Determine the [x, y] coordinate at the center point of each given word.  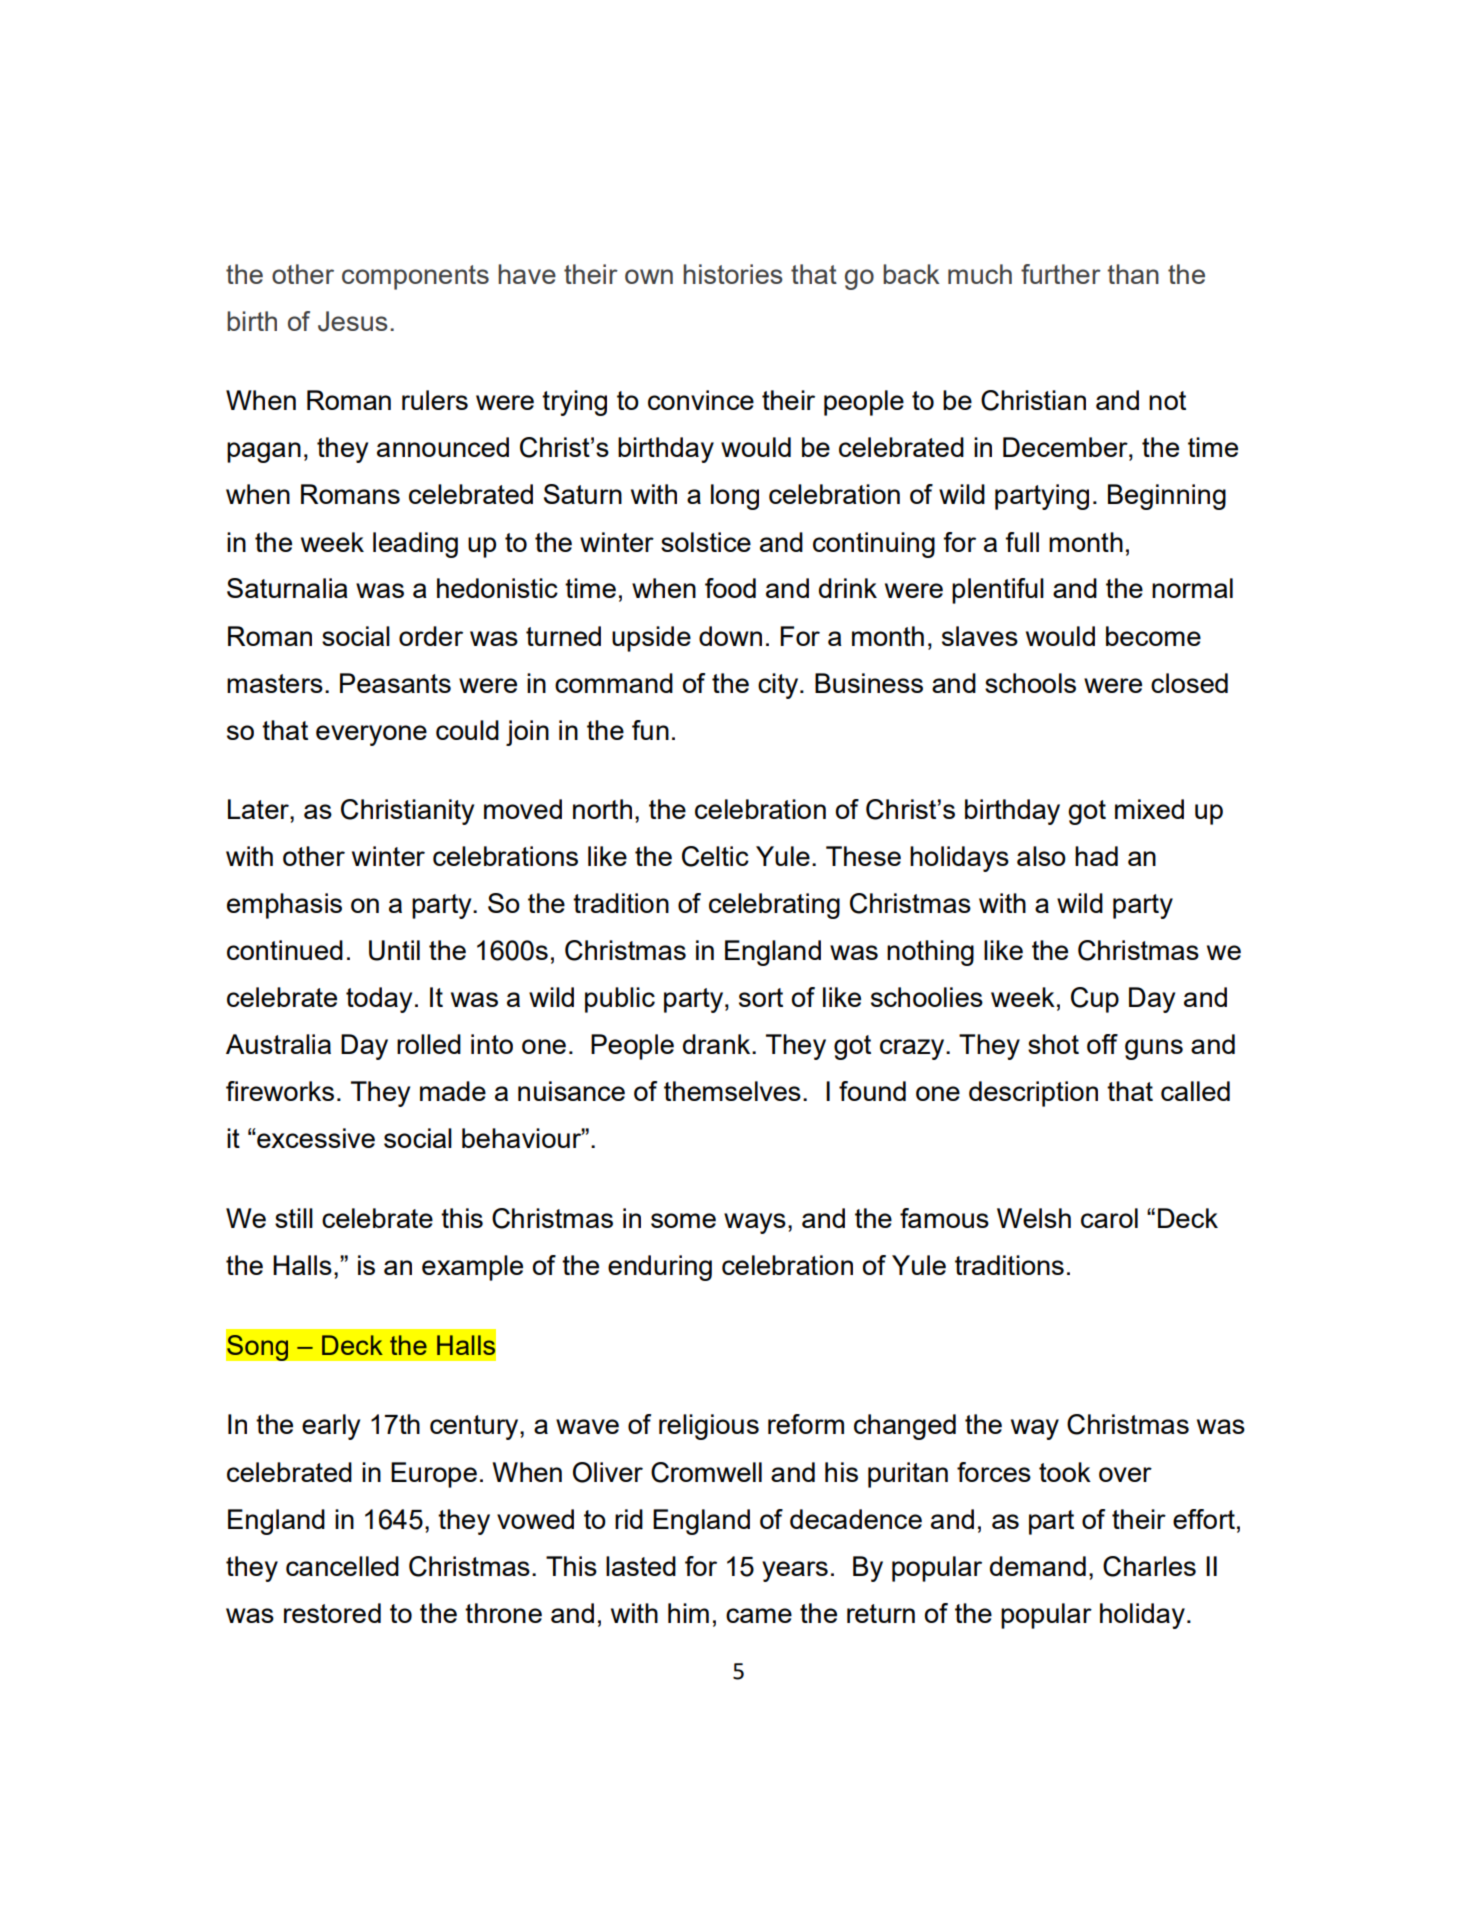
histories [733, 274]
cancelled [342, 1566]
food [730, 588]
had [1096, 856]
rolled [429, 1044]
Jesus [353, 321]
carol [1109, 1218]
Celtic [715, 856]
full [1022, 542]
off [1102, 1044]
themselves [732, 1091]
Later [259, 809]
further [1061, 274]
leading [415, 545]
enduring [660, 1268]
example [472, 1268]
